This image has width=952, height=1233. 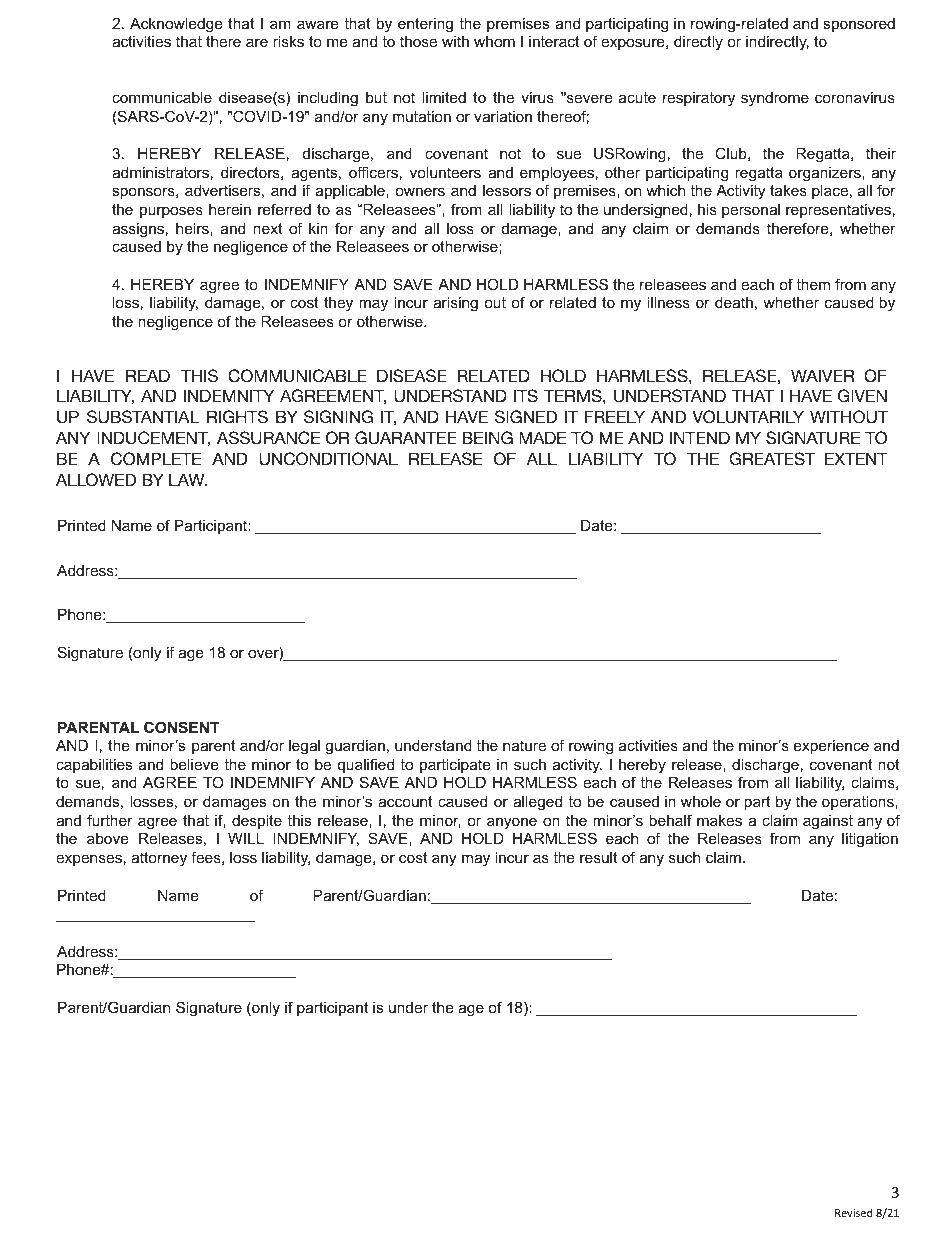 What do you see at coordinates (176, 25) in the image?
I see `Acknowledge` at bounding box center [176, 25].
